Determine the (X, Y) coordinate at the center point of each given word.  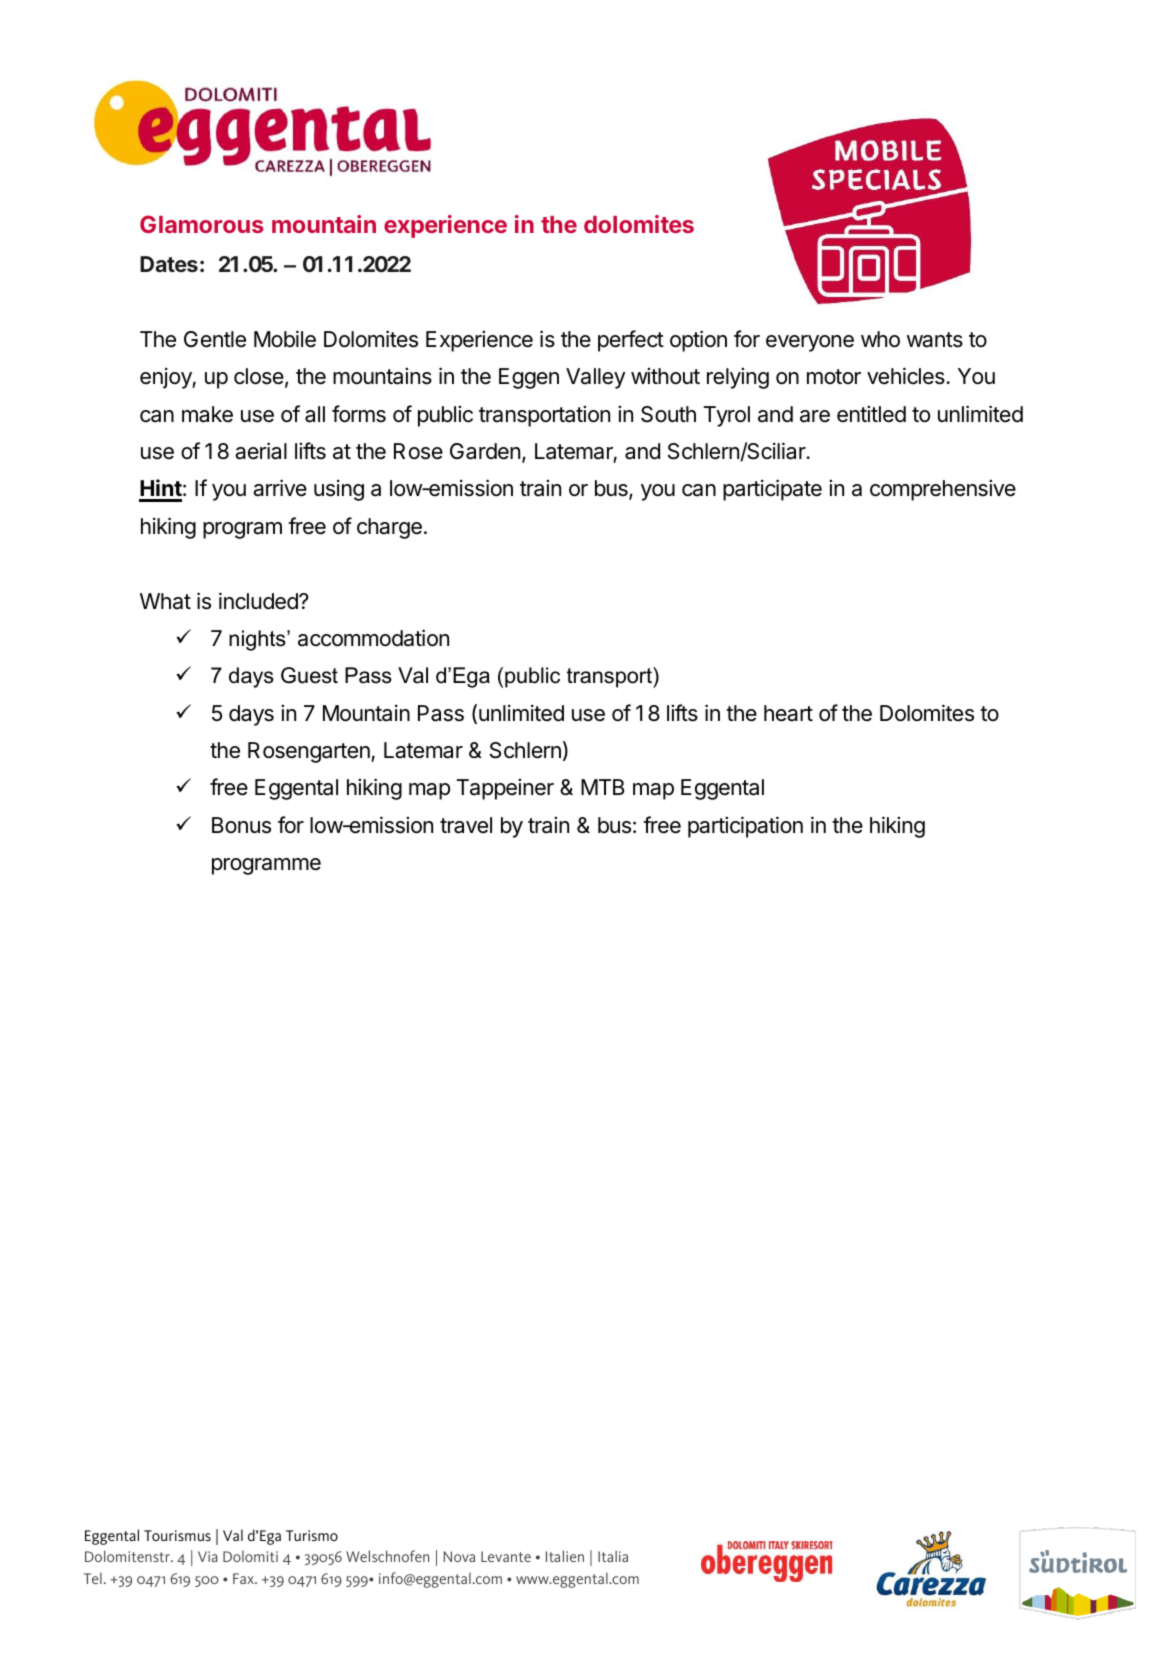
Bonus (241, 825)
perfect (631, 341)
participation (745, 827)
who (880, 339)
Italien (565, 1556)
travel (466, 825)
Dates (169, 264)
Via (208, 1556)
